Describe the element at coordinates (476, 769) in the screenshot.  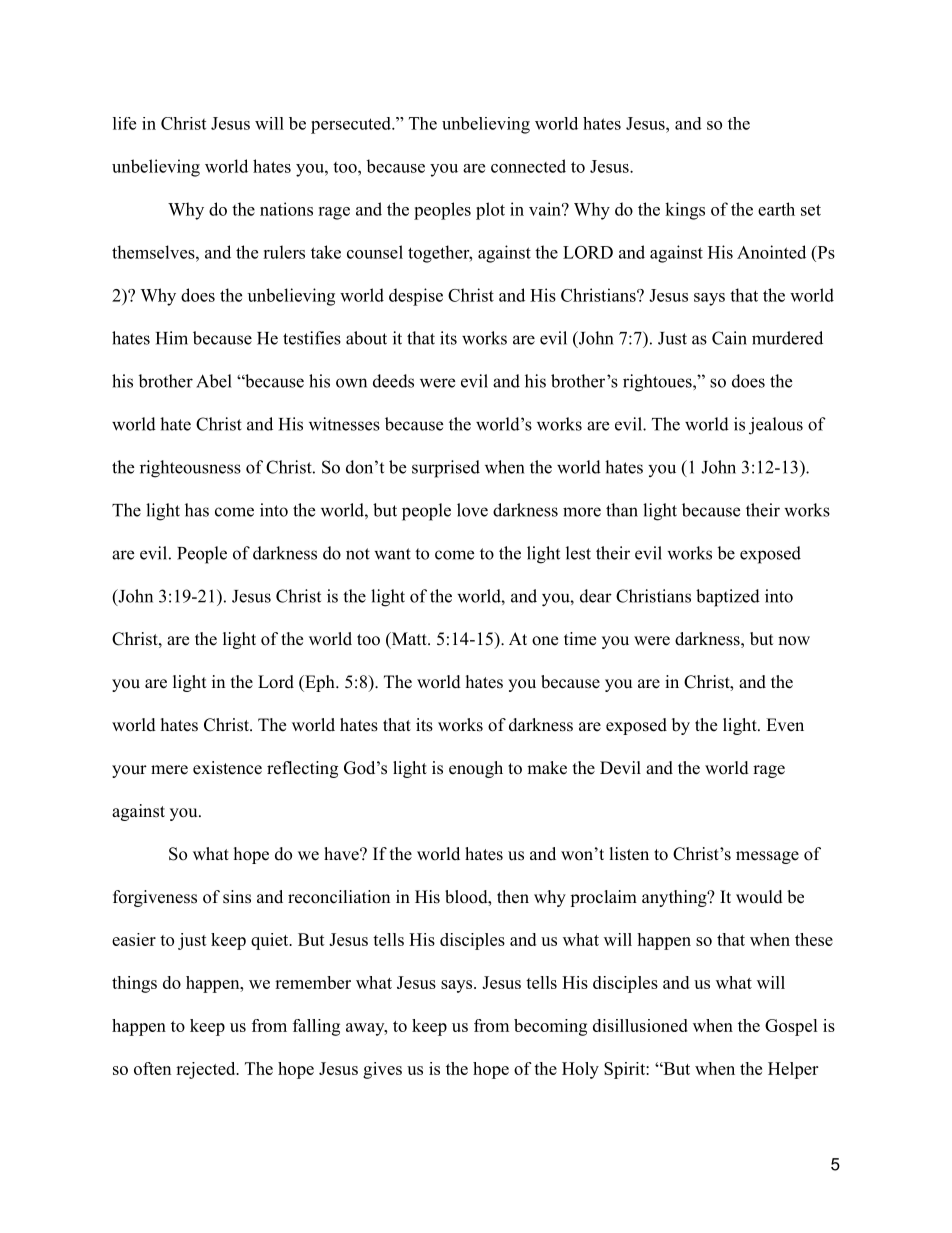
I see `enough` at that location.
